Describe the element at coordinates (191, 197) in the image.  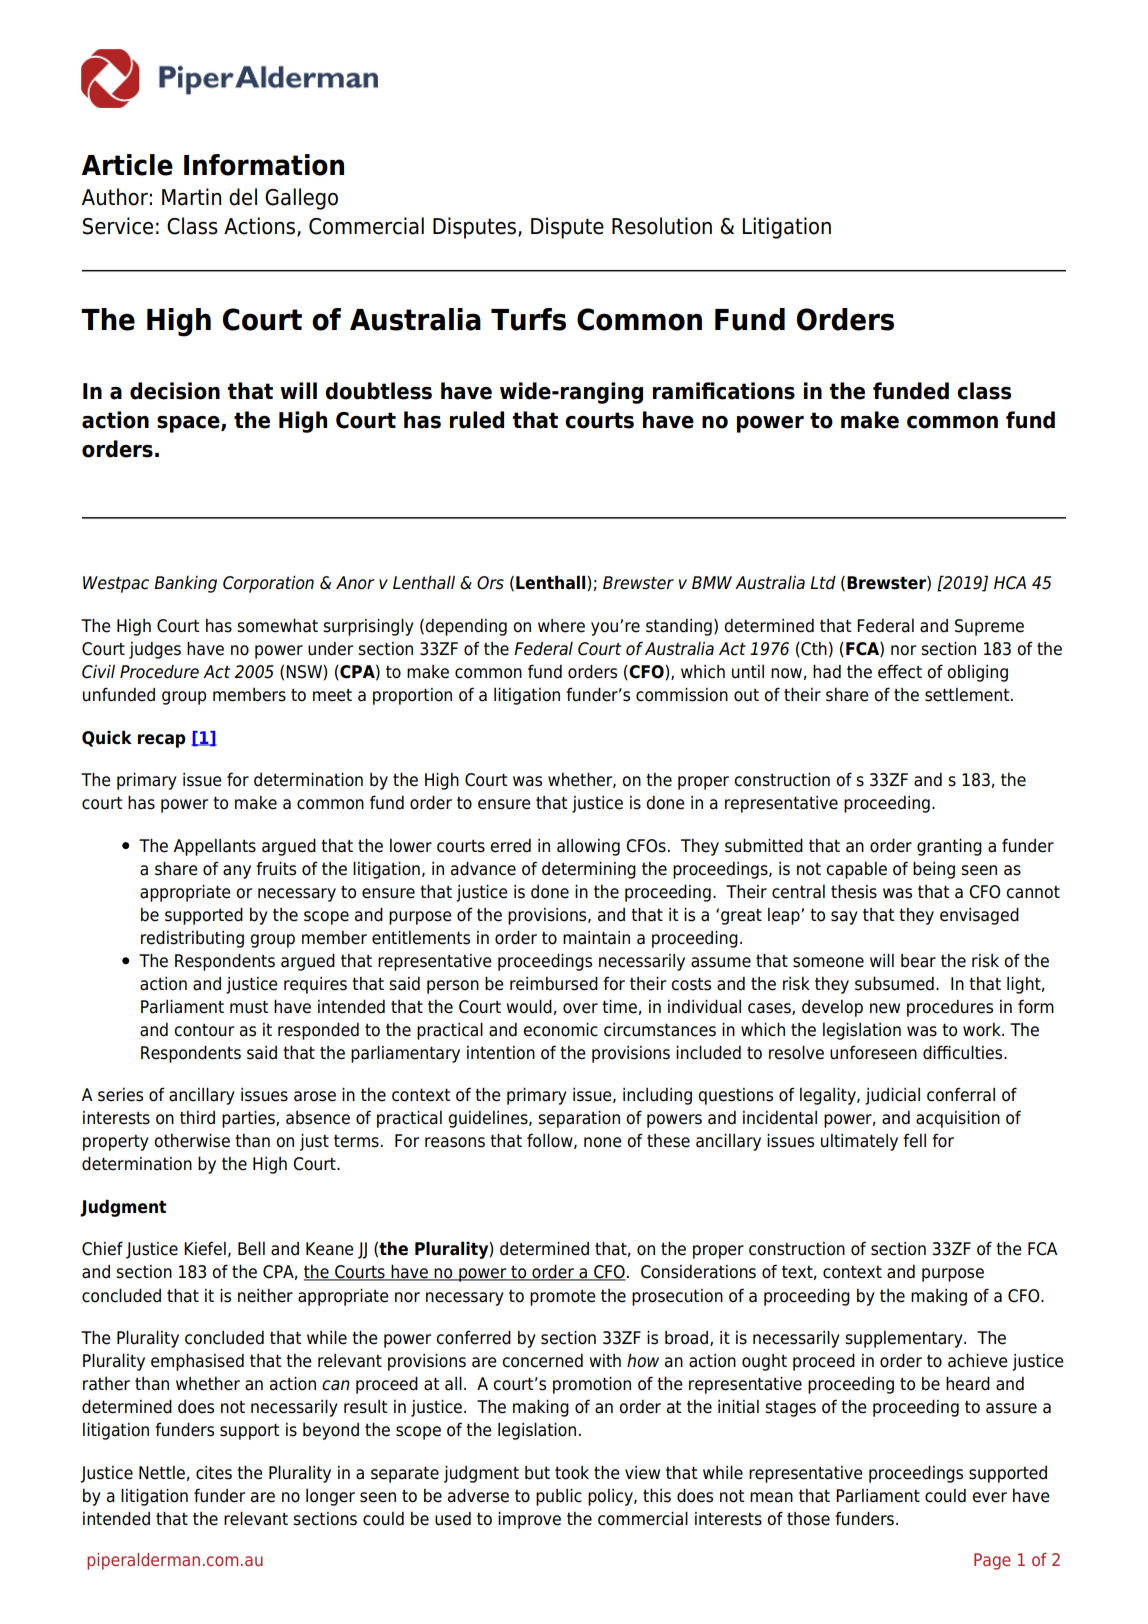
I see `Martin` at that location.
